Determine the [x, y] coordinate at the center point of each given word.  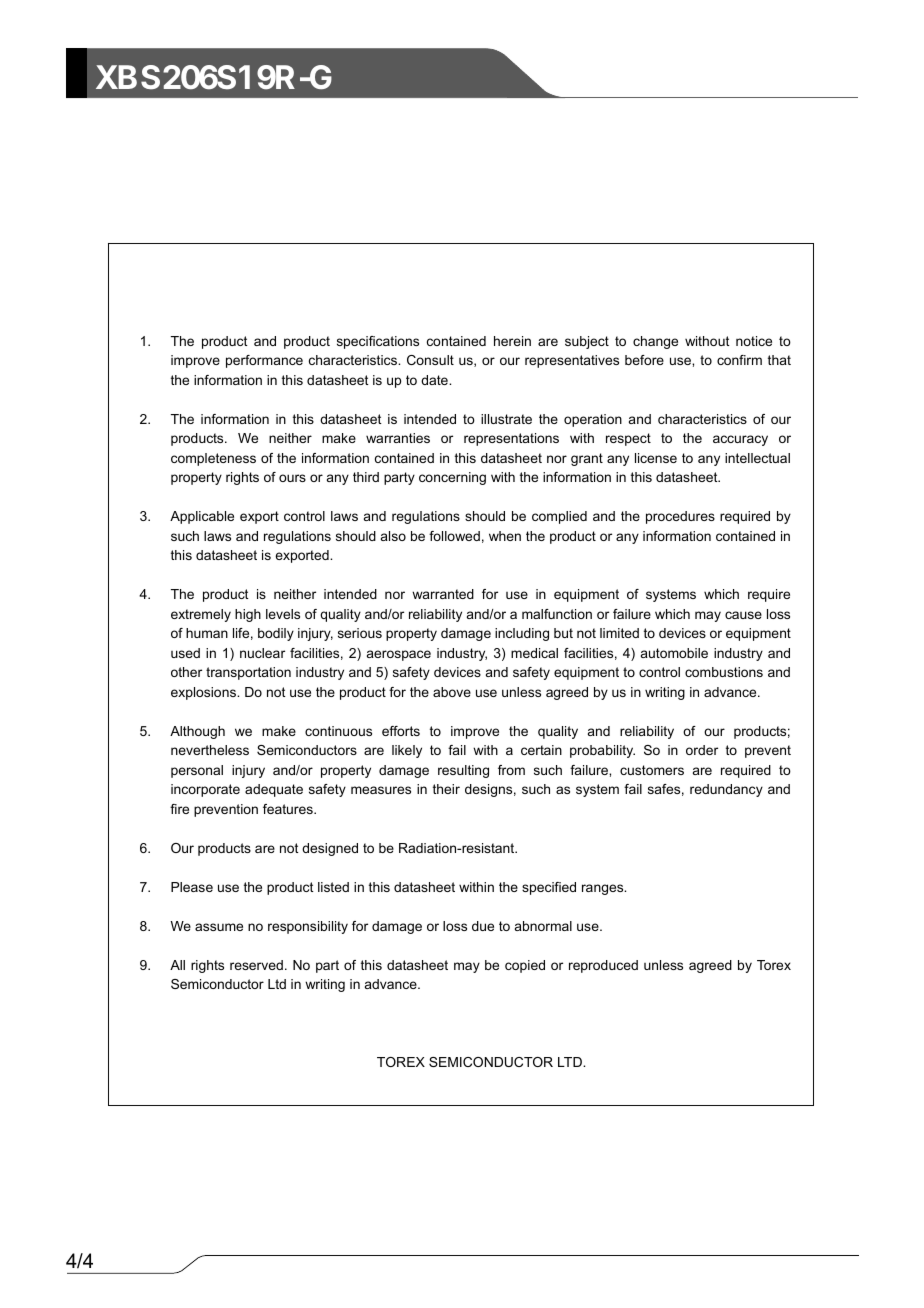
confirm [739, 360]
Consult [430, 360]
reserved [256, 965]
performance [264, 361]
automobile [674, 653]
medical [534, 653]
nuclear [262, 653]
